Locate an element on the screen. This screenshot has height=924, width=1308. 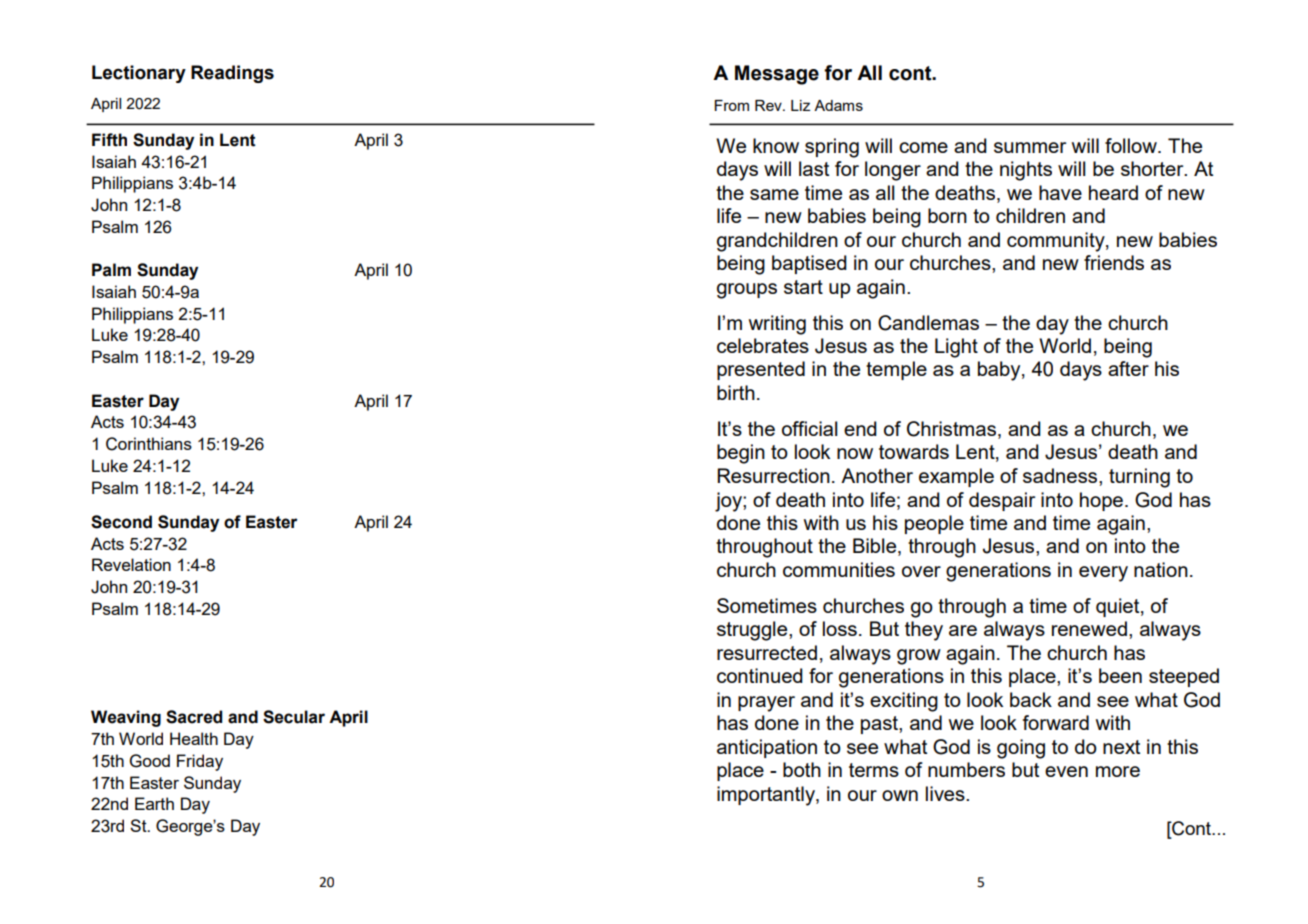
Friday is located at coordinates (200, 762).
